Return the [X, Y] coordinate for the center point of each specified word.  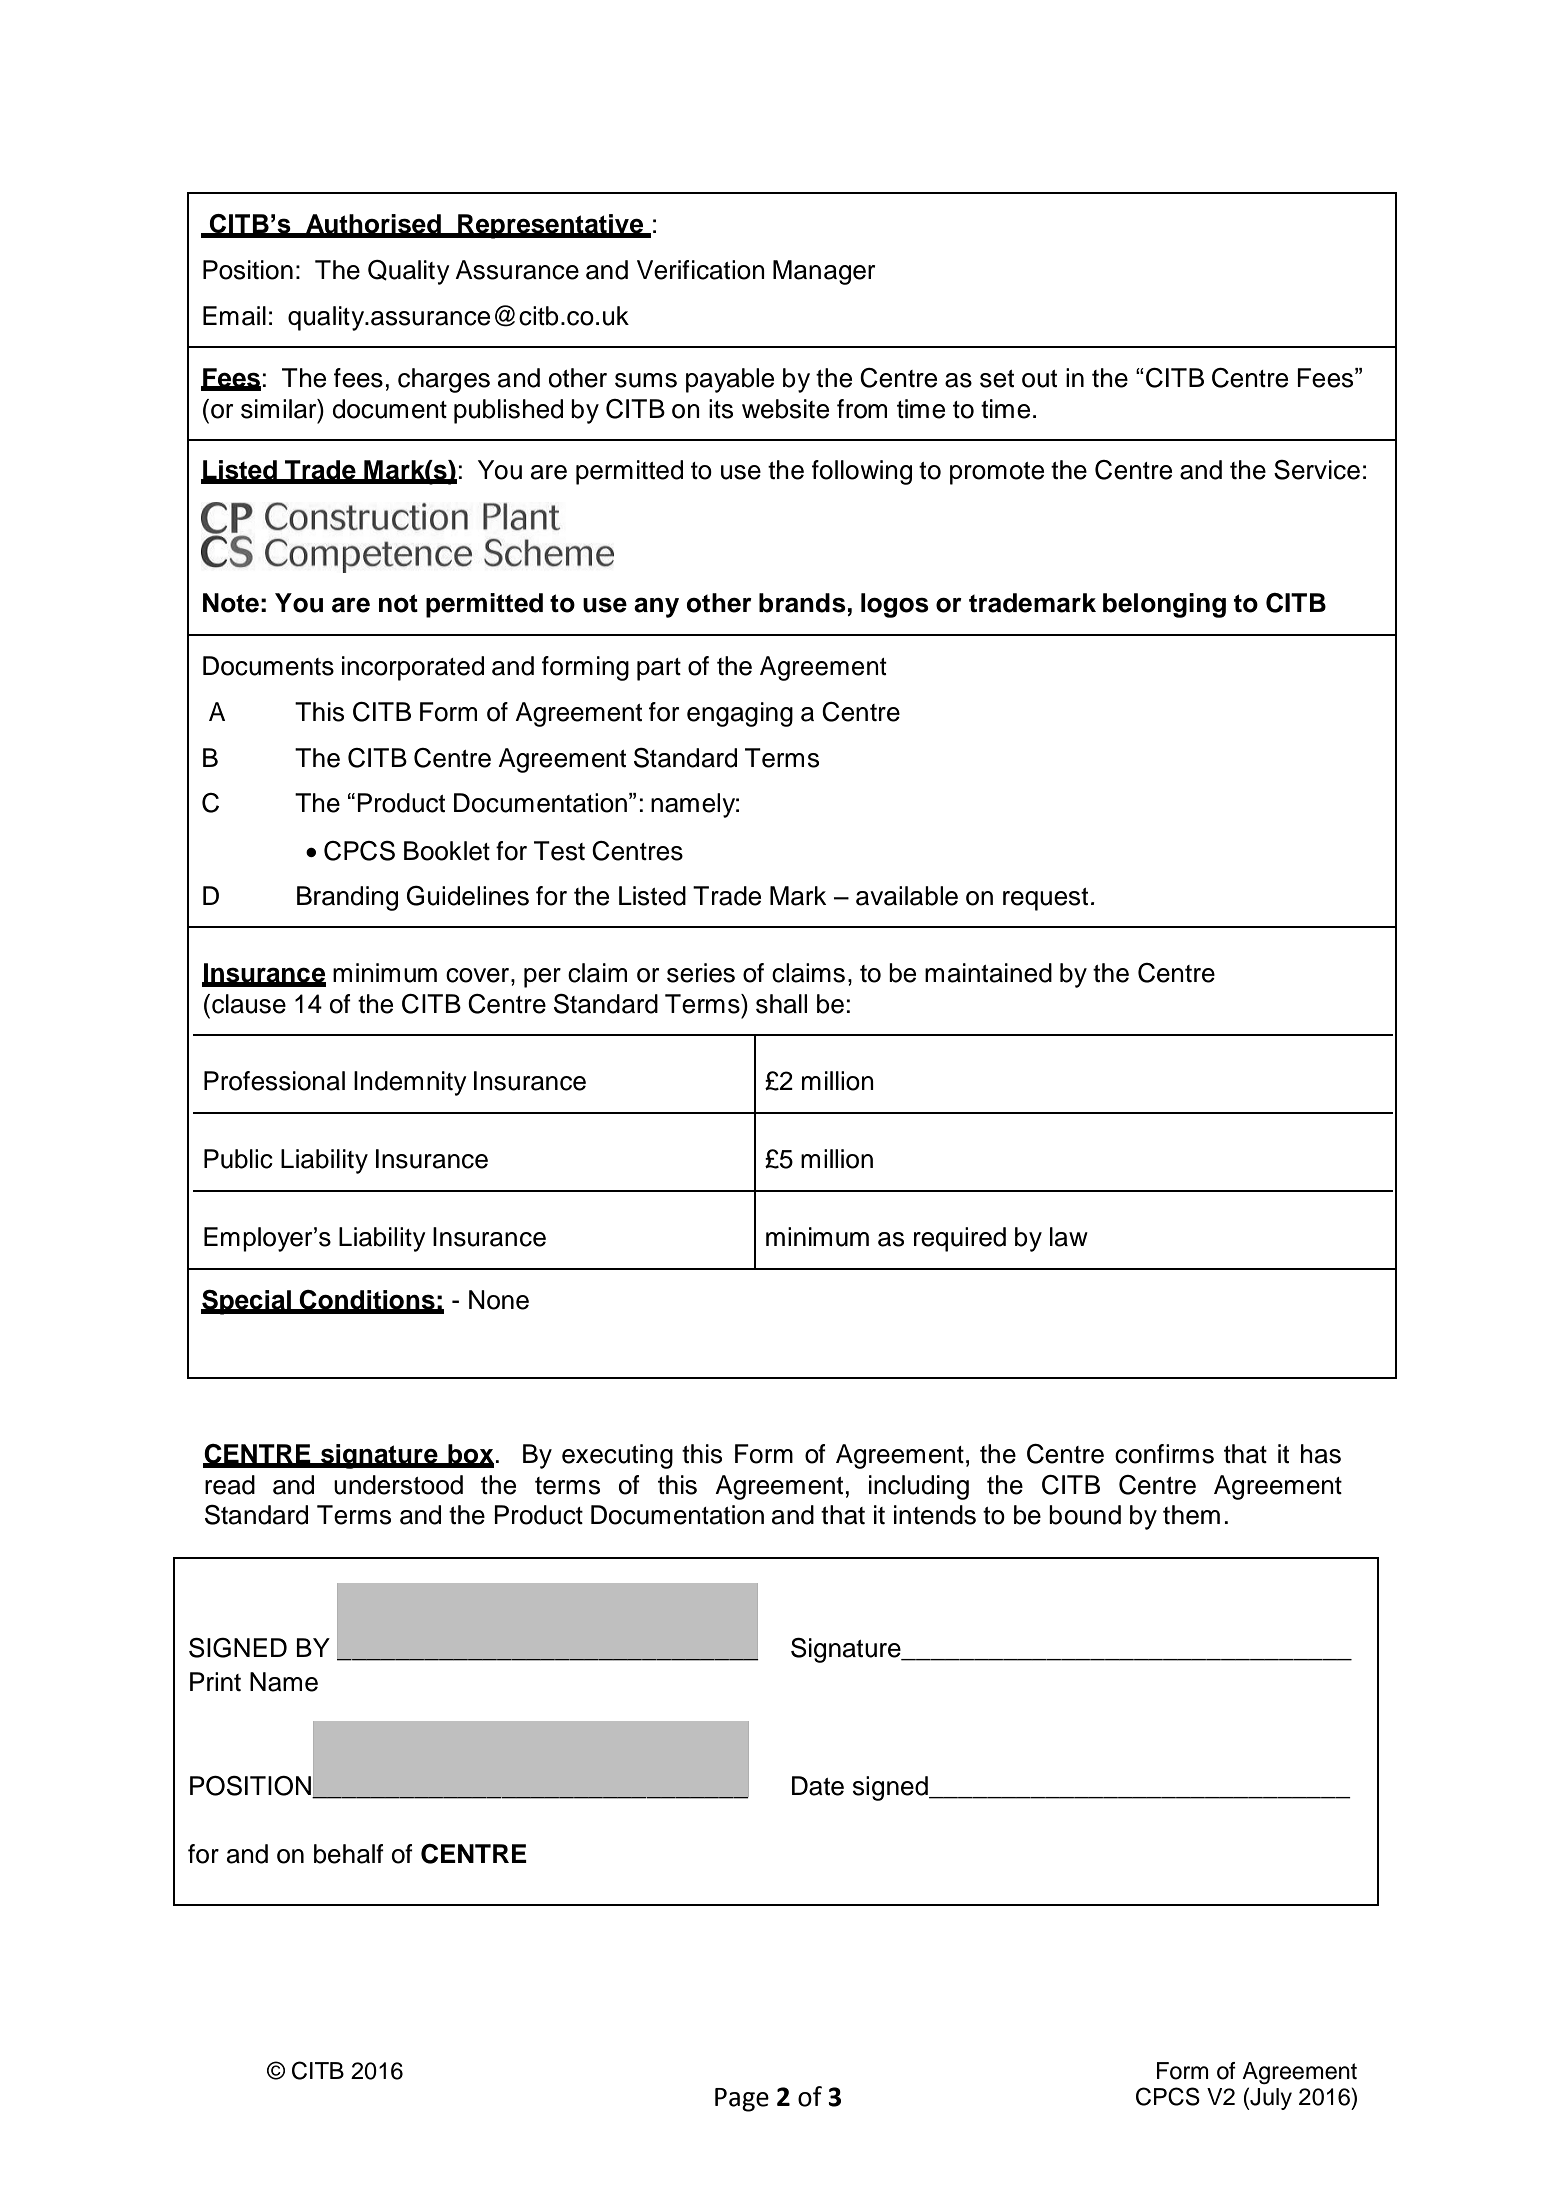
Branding [347, 898]
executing [617, 1456]
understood [398, 1485]
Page [742, 2100]
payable [730, 380]
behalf [349, 1854]
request [1045, 899]
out [1039, 379]
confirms [1164, 1454]
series [701, 973]
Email [234, 316]
